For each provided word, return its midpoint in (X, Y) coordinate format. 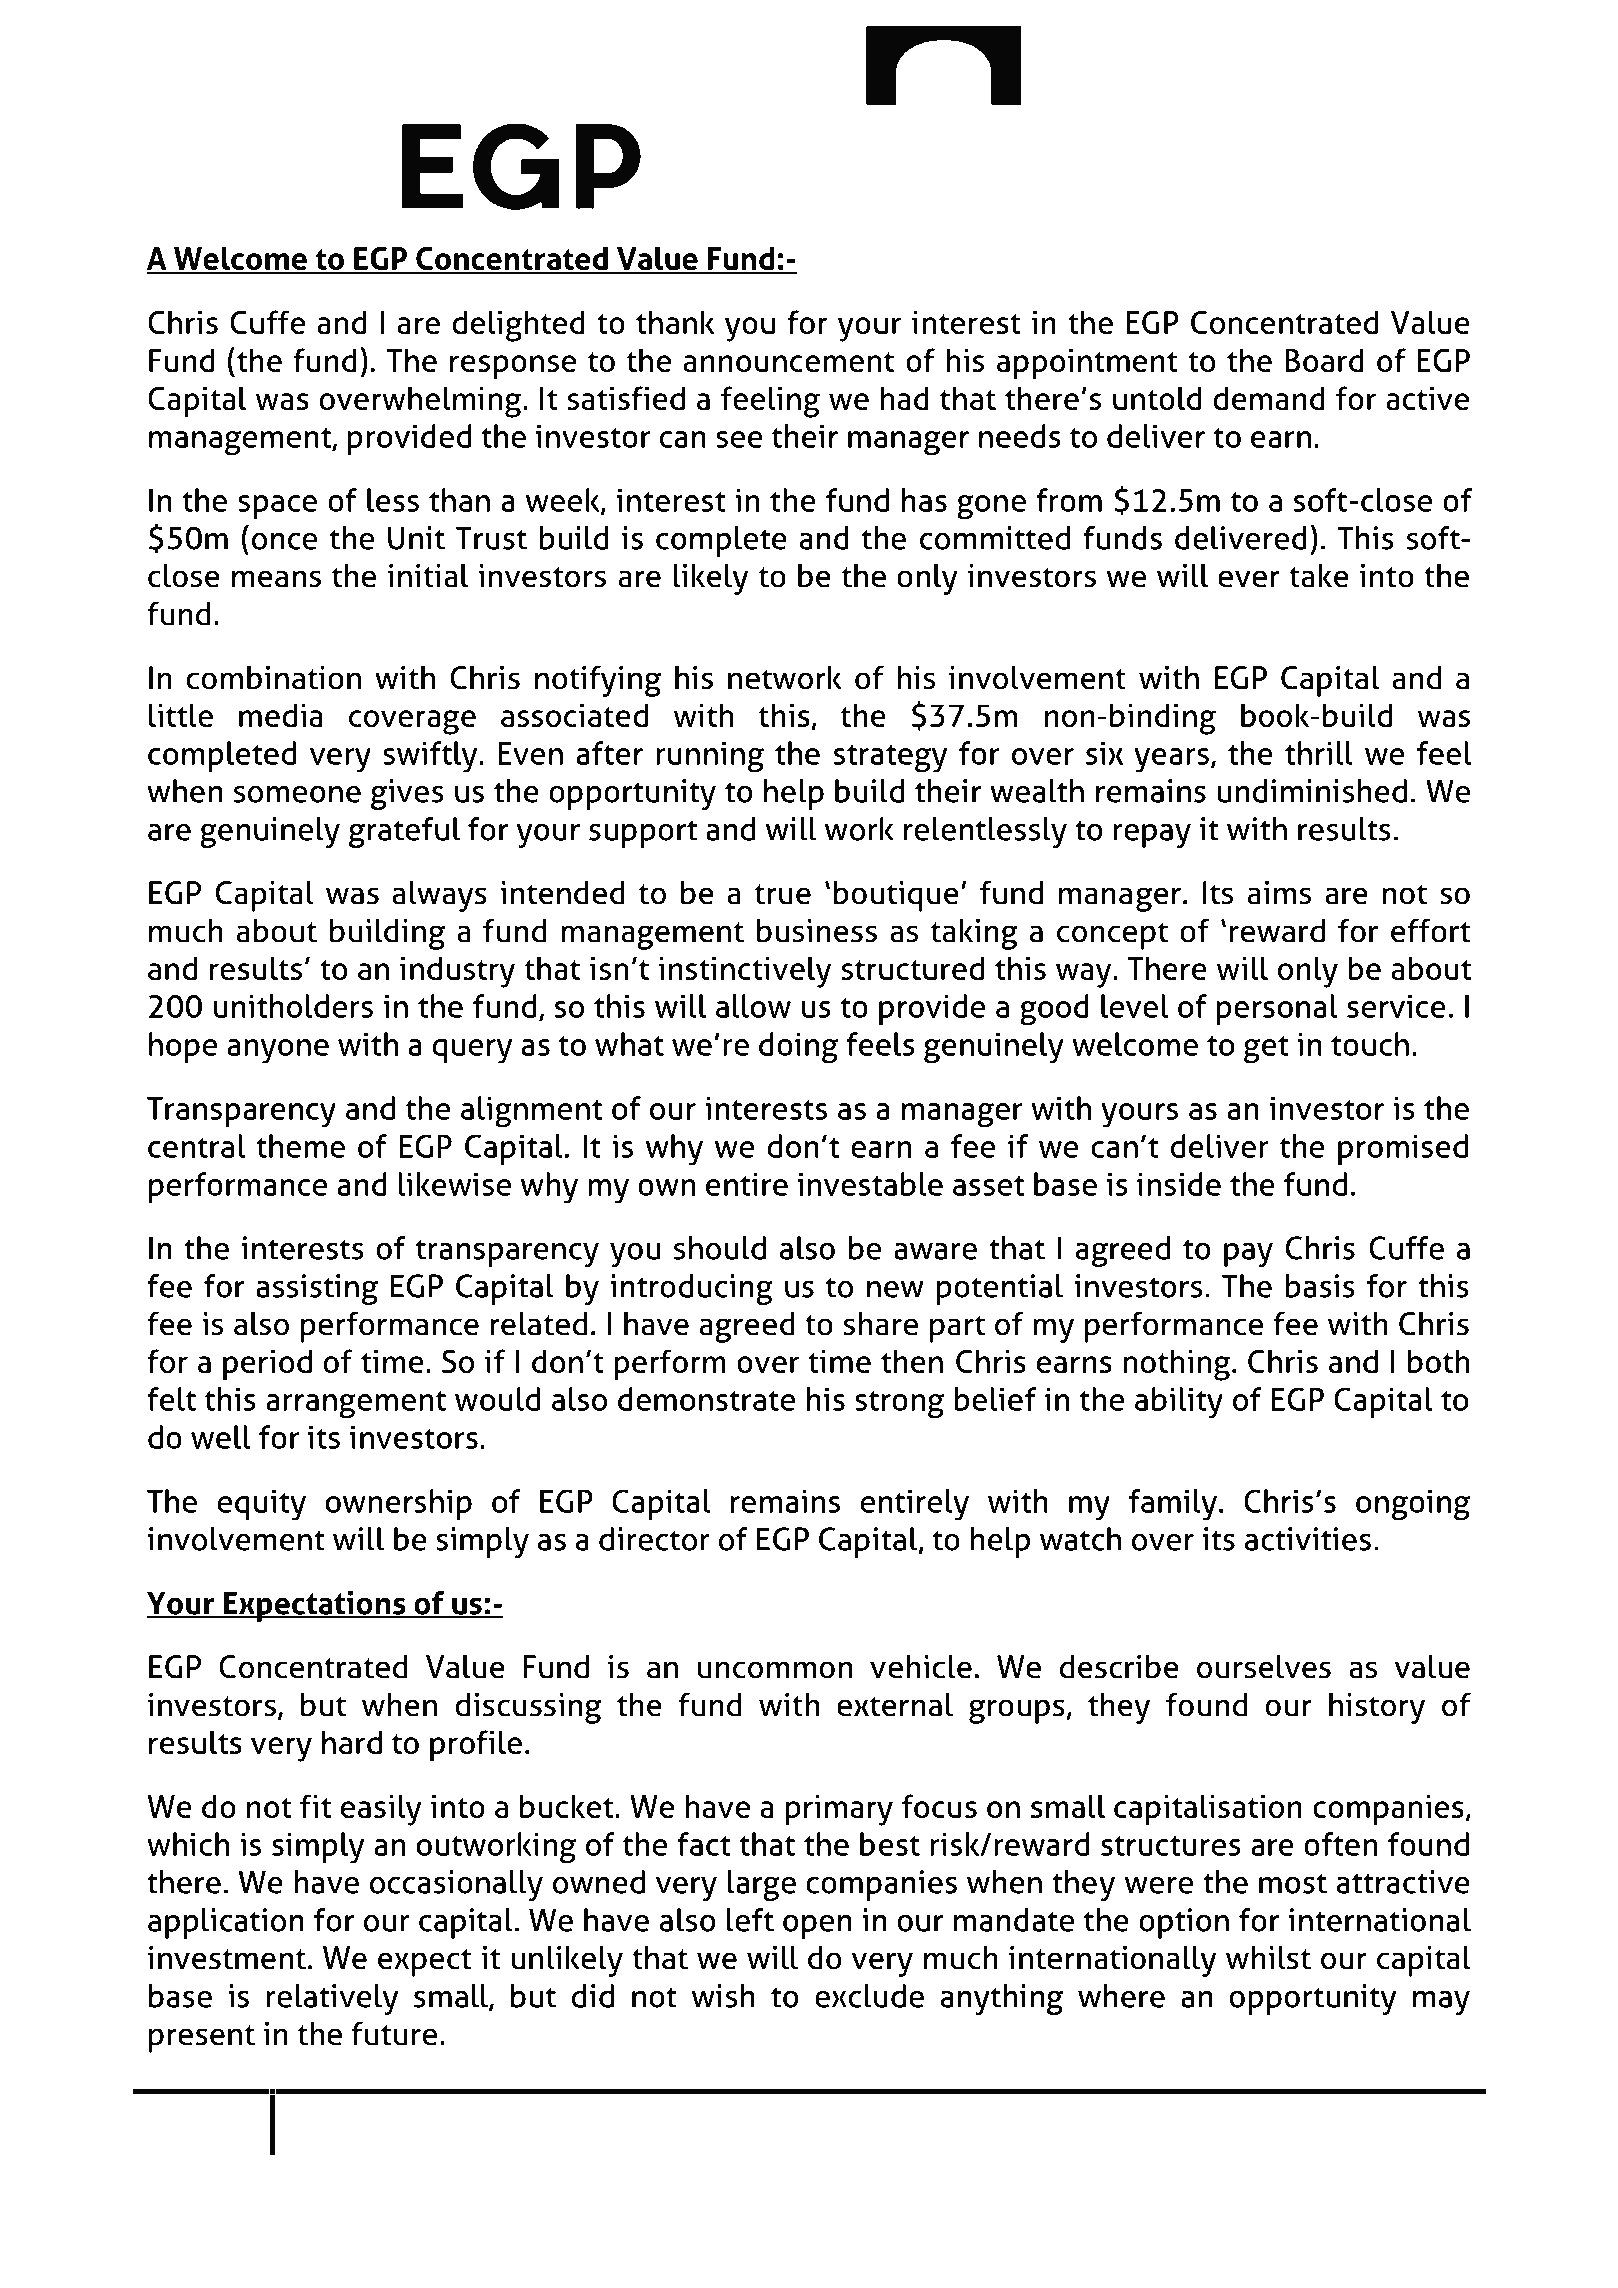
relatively (332, 1999)
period (267, 1365)
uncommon (775, 1670)
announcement (788, 362)
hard (352, 1742)
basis (1320, 1286)
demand (1269, 398)
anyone (278, 1051)
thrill (1319, 753)
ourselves (1264, 1667)
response (513, 367)
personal (1277, 1009)
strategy (890, 758)
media (281, 715)
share (880, 1324)
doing (798, 1048)
